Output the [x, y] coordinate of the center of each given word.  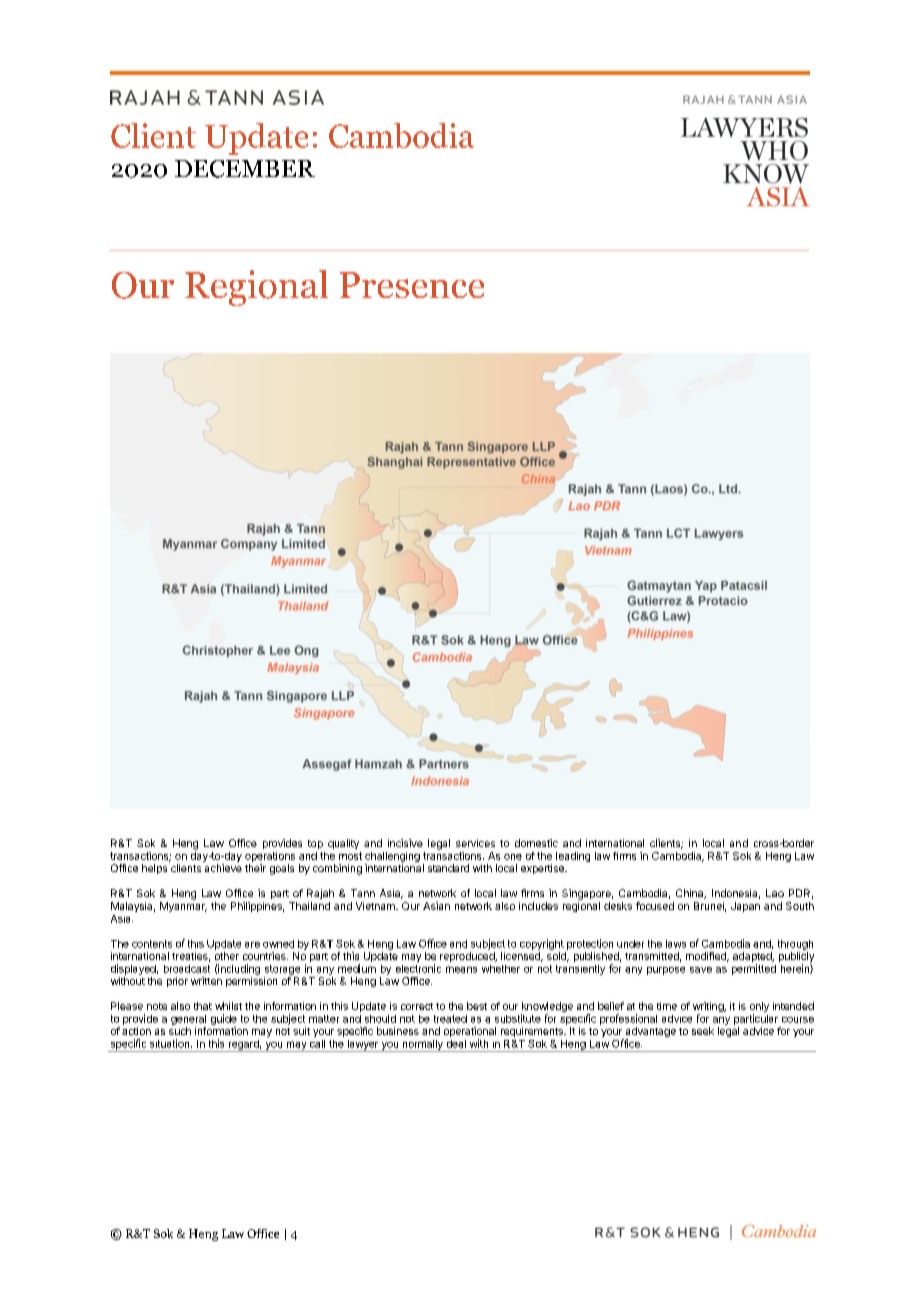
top [315, 844]
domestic [536, 843]
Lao [775, 893]
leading [573, 857]
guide [224, 1019]
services [475, 843]
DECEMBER [245, 169]
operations [270, 857]
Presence [412, 285]
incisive [405, 843]
